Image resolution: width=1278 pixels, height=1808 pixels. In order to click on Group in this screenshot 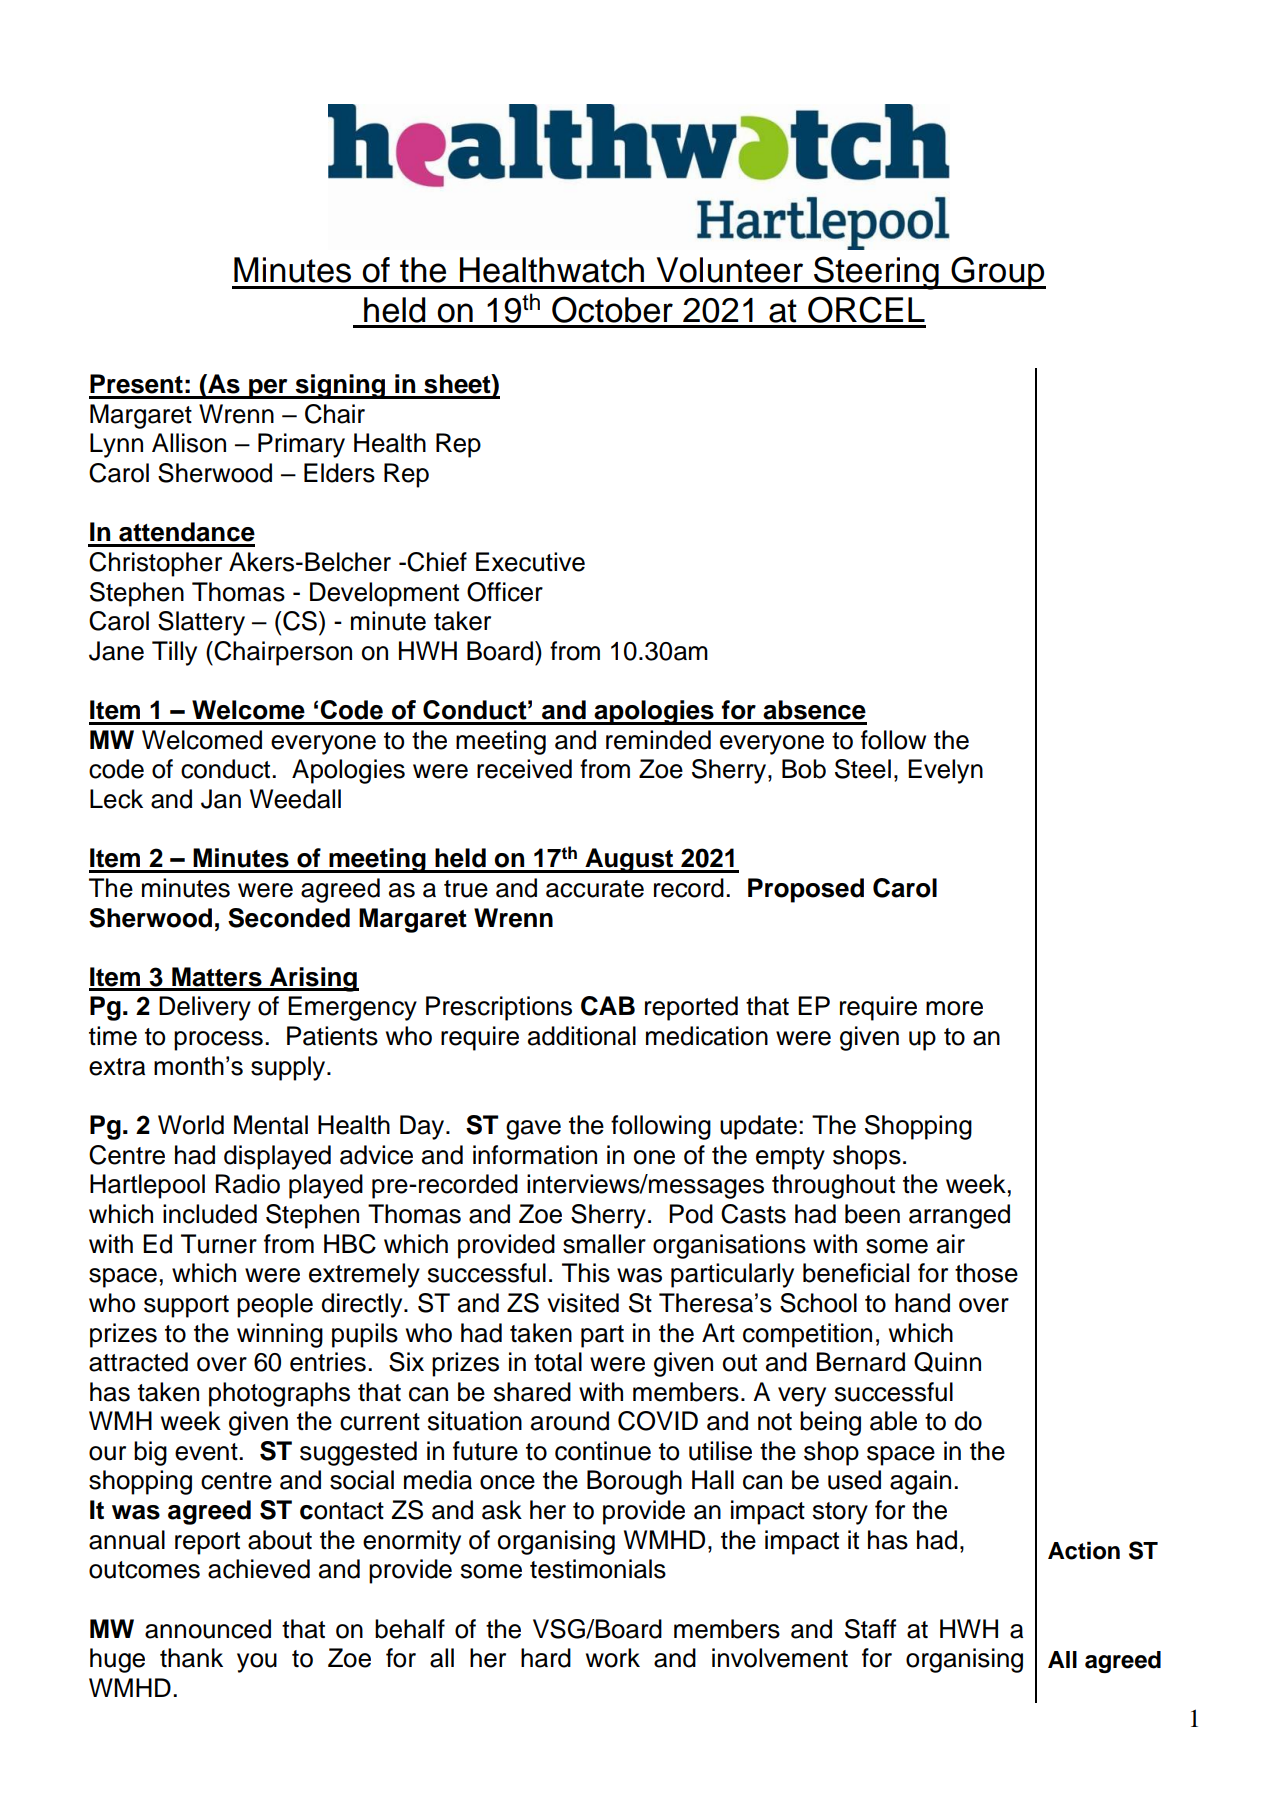, I will do `click(997, 272)`.
